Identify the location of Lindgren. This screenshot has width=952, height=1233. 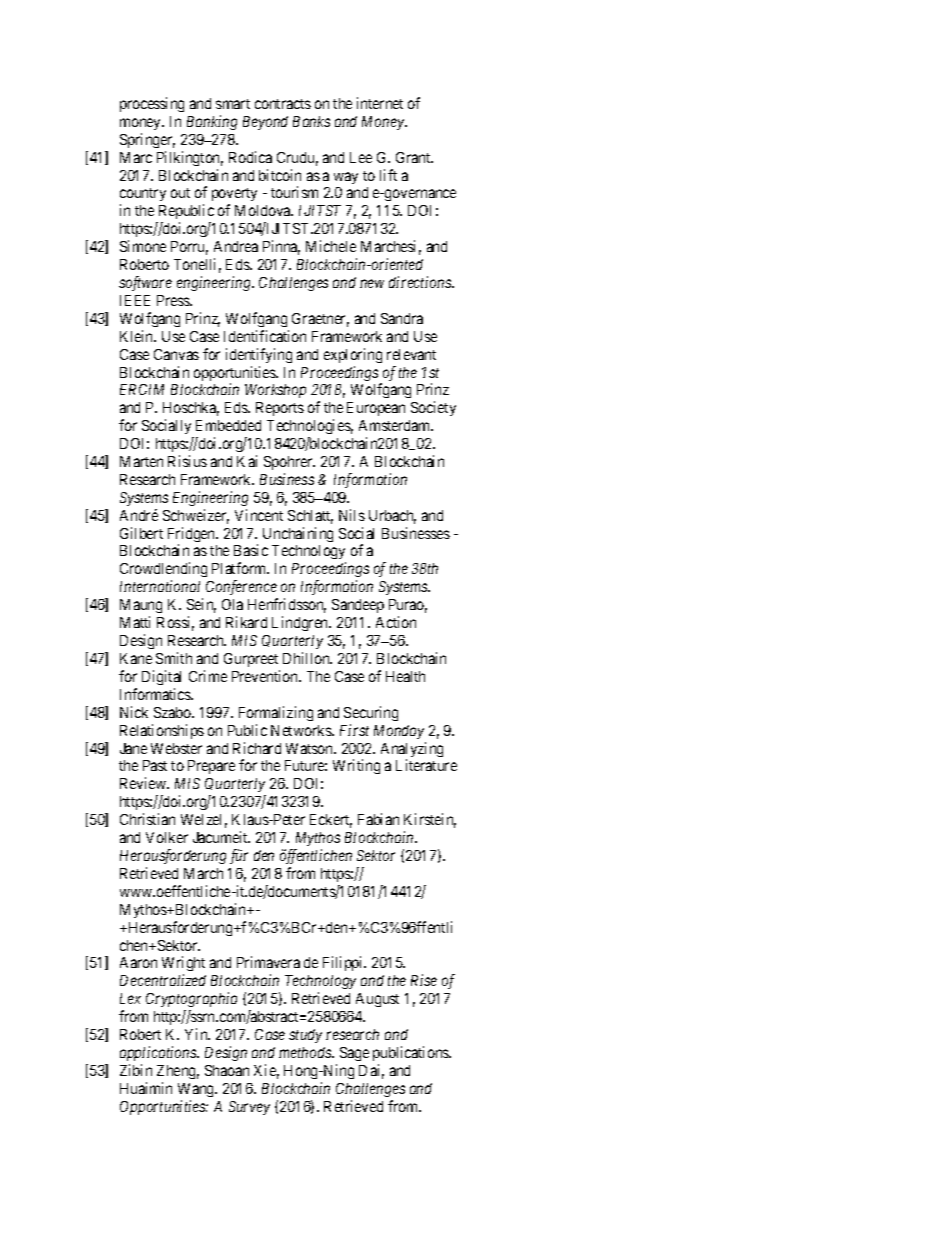
(301, 623).
